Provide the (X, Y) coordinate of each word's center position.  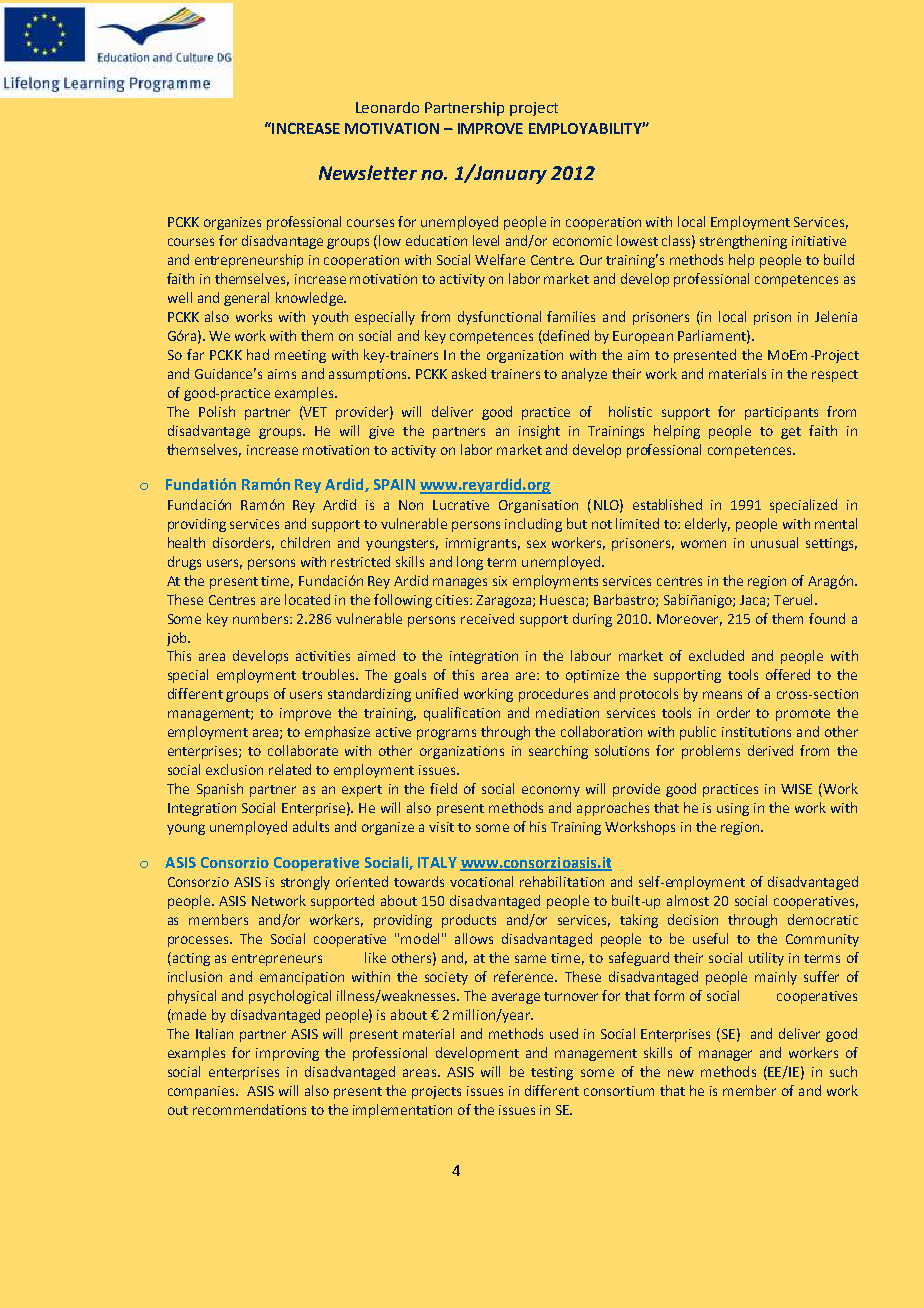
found (827, 618)
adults (311, 826)
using (733, 809)
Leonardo (387, 107)
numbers (262, 618)
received (487, 618)
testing (552, 1073)
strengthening (743, 242)
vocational (481, 881)
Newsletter (368, 172)
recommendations (249, 1109)
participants (781, 413)
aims (282, 374)
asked (469, 373)
